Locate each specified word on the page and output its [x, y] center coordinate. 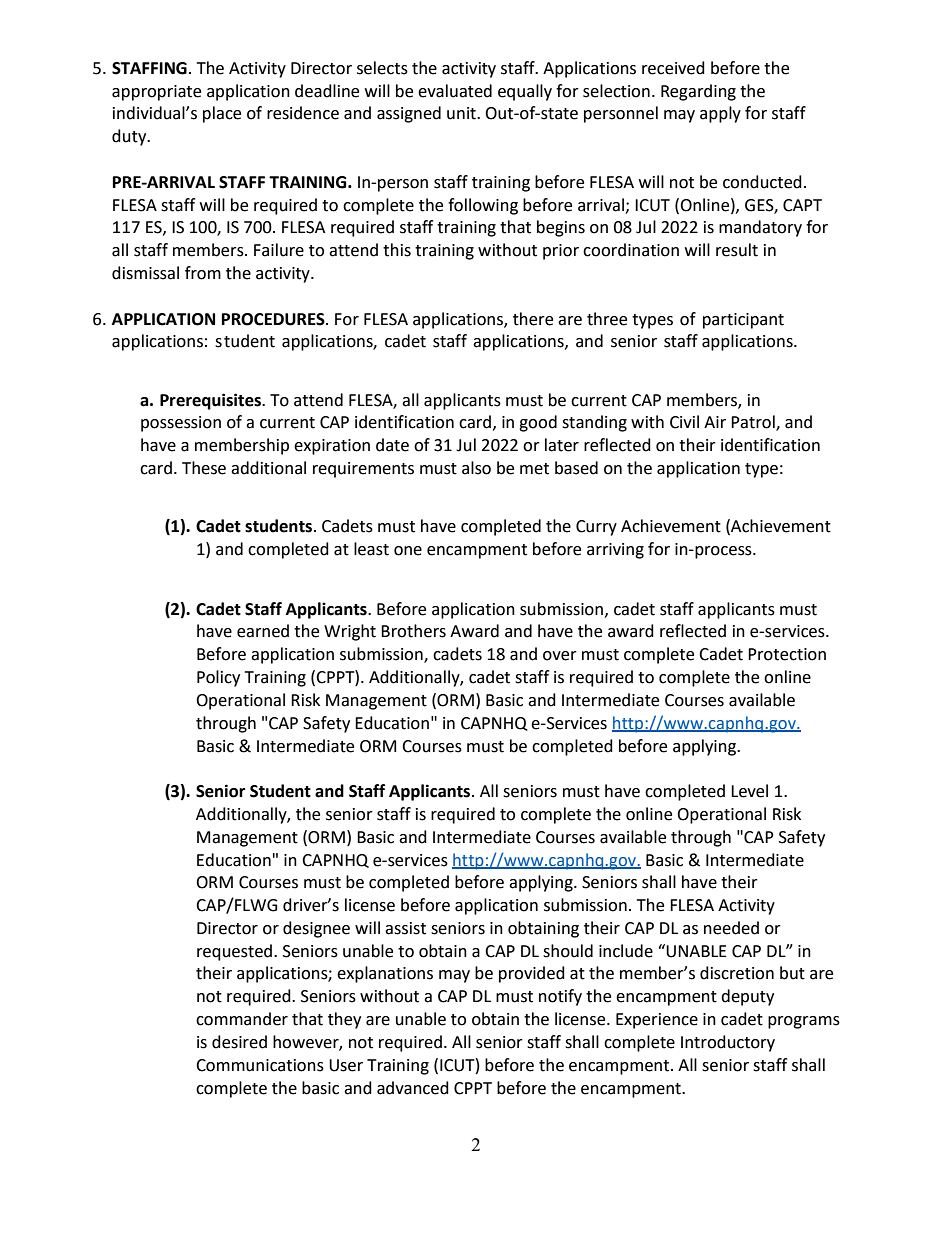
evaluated [455, 91]
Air [715, 422]
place [222, 114]
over [560, 656]
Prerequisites [211, 401]
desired [239, 1042]
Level [749, 791]
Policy [218, 678]
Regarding [698, 92]
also [476, 468]
